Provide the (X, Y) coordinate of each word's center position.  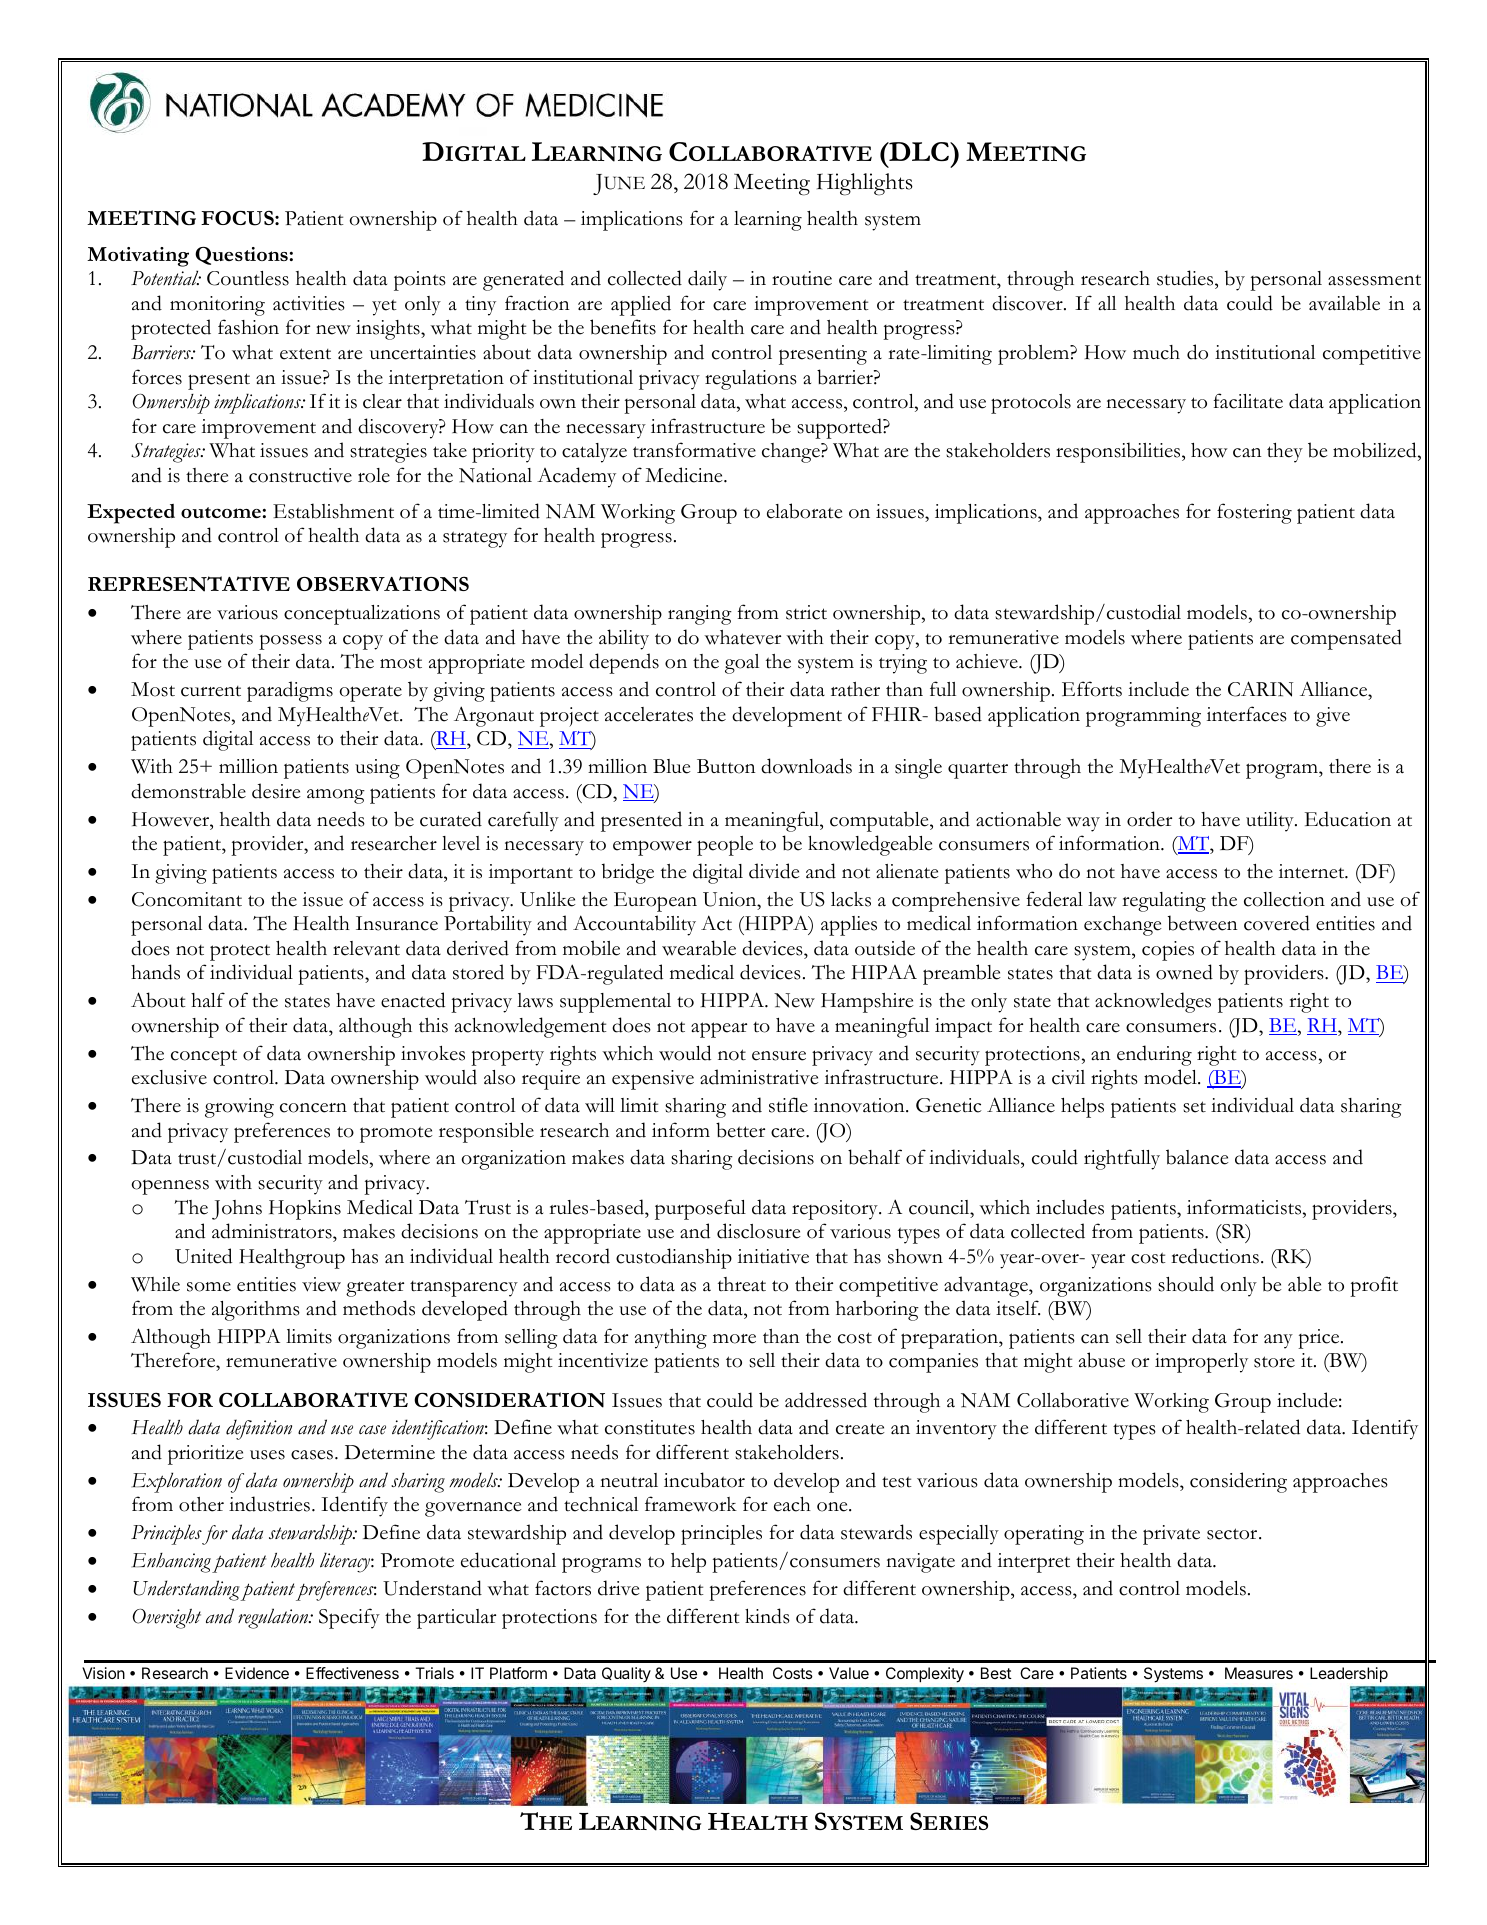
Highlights (865, 184)
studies (1186, 278)
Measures (1259, 1673)
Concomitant (187, 899)
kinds (767, 1616)
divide (774, 871)
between (1203, 923)
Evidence (257, 1673)
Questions (241, 256)
